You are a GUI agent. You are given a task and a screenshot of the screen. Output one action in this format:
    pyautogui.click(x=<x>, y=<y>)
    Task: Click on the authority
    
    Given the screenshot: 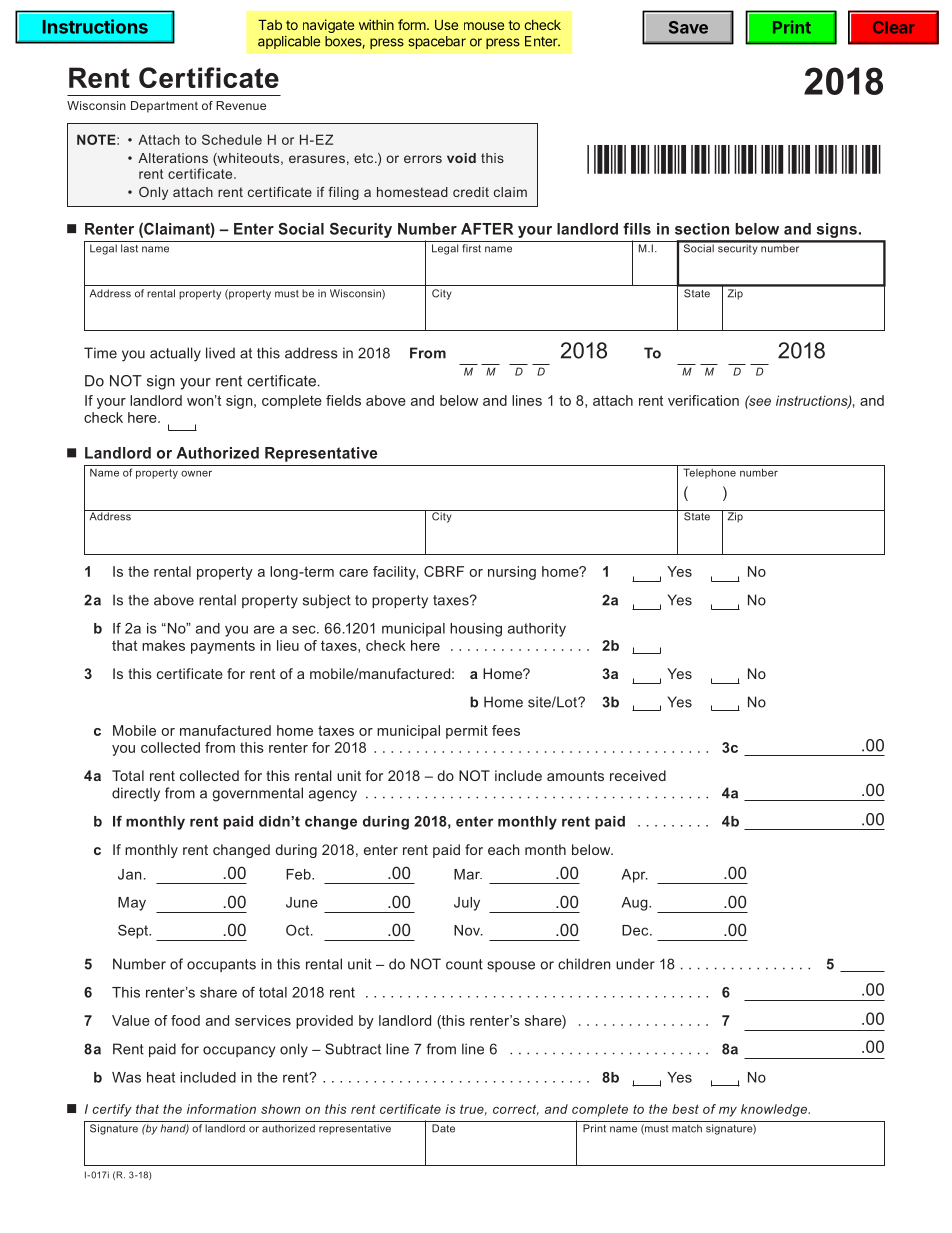 What is the action you would take?
    pyautogui.click(x=537, y=630)
